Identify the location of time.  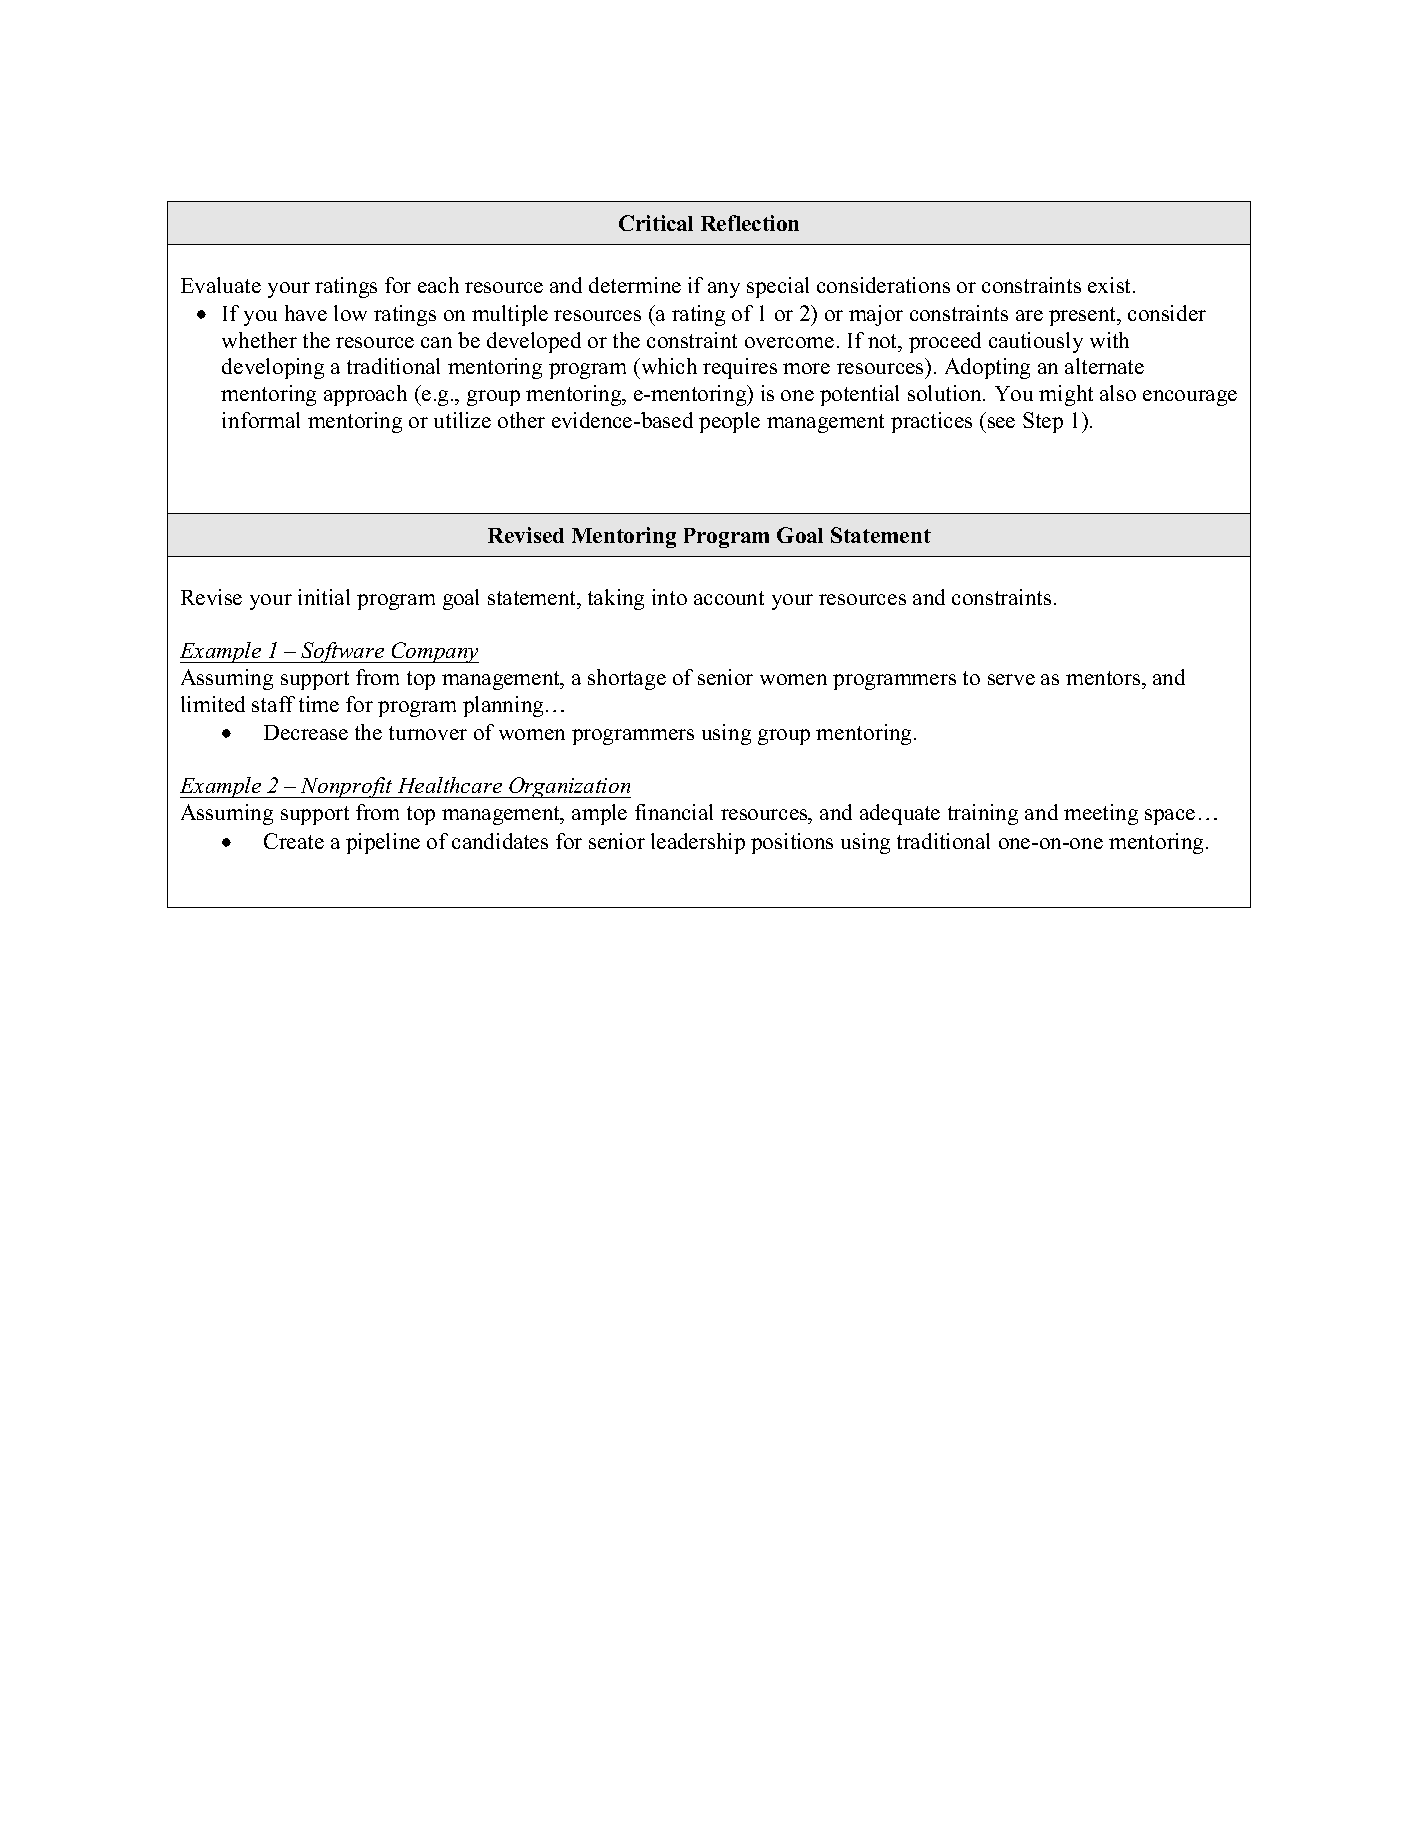
(319, 704).
